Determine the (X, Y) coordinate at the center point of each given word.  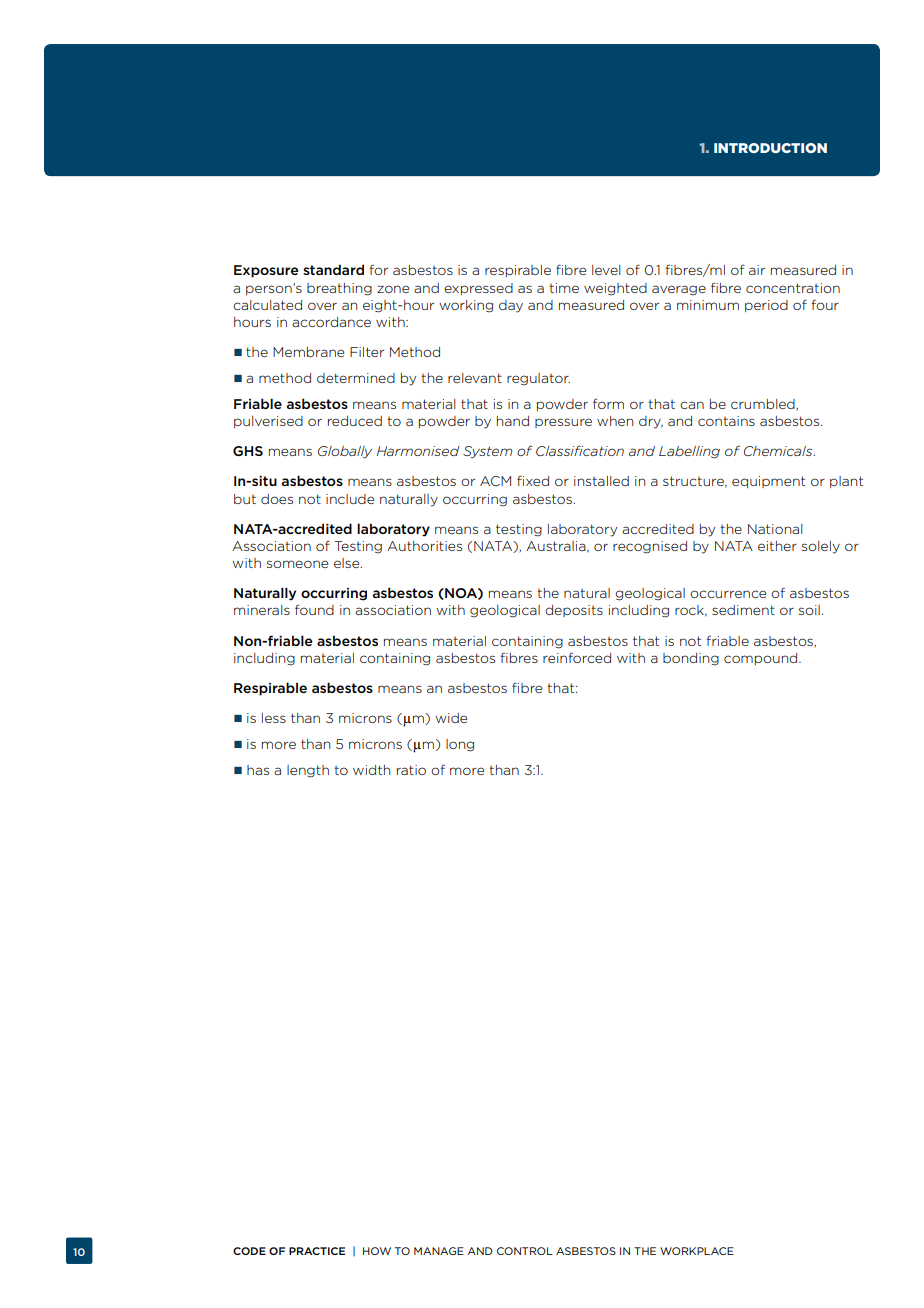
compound (762, 659)
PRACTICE (317, 1251)
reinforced (577, 657)
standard (333, 269)
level (606, 270)
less (274, 718)
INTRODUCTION (770, 148)
